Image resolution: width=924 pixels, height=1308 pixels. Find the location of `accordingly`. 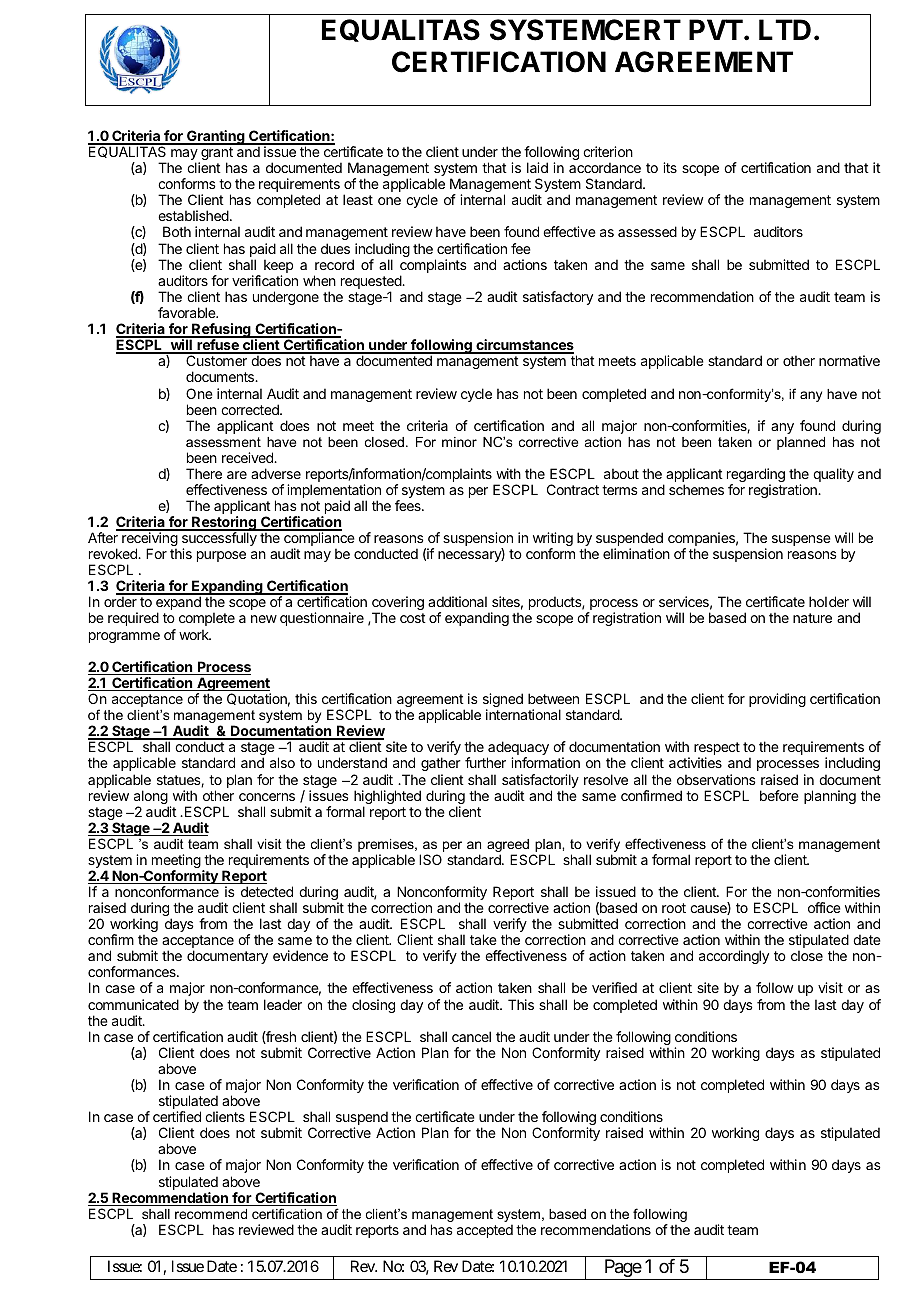

accordingly is located at coordinates (734, 957).
